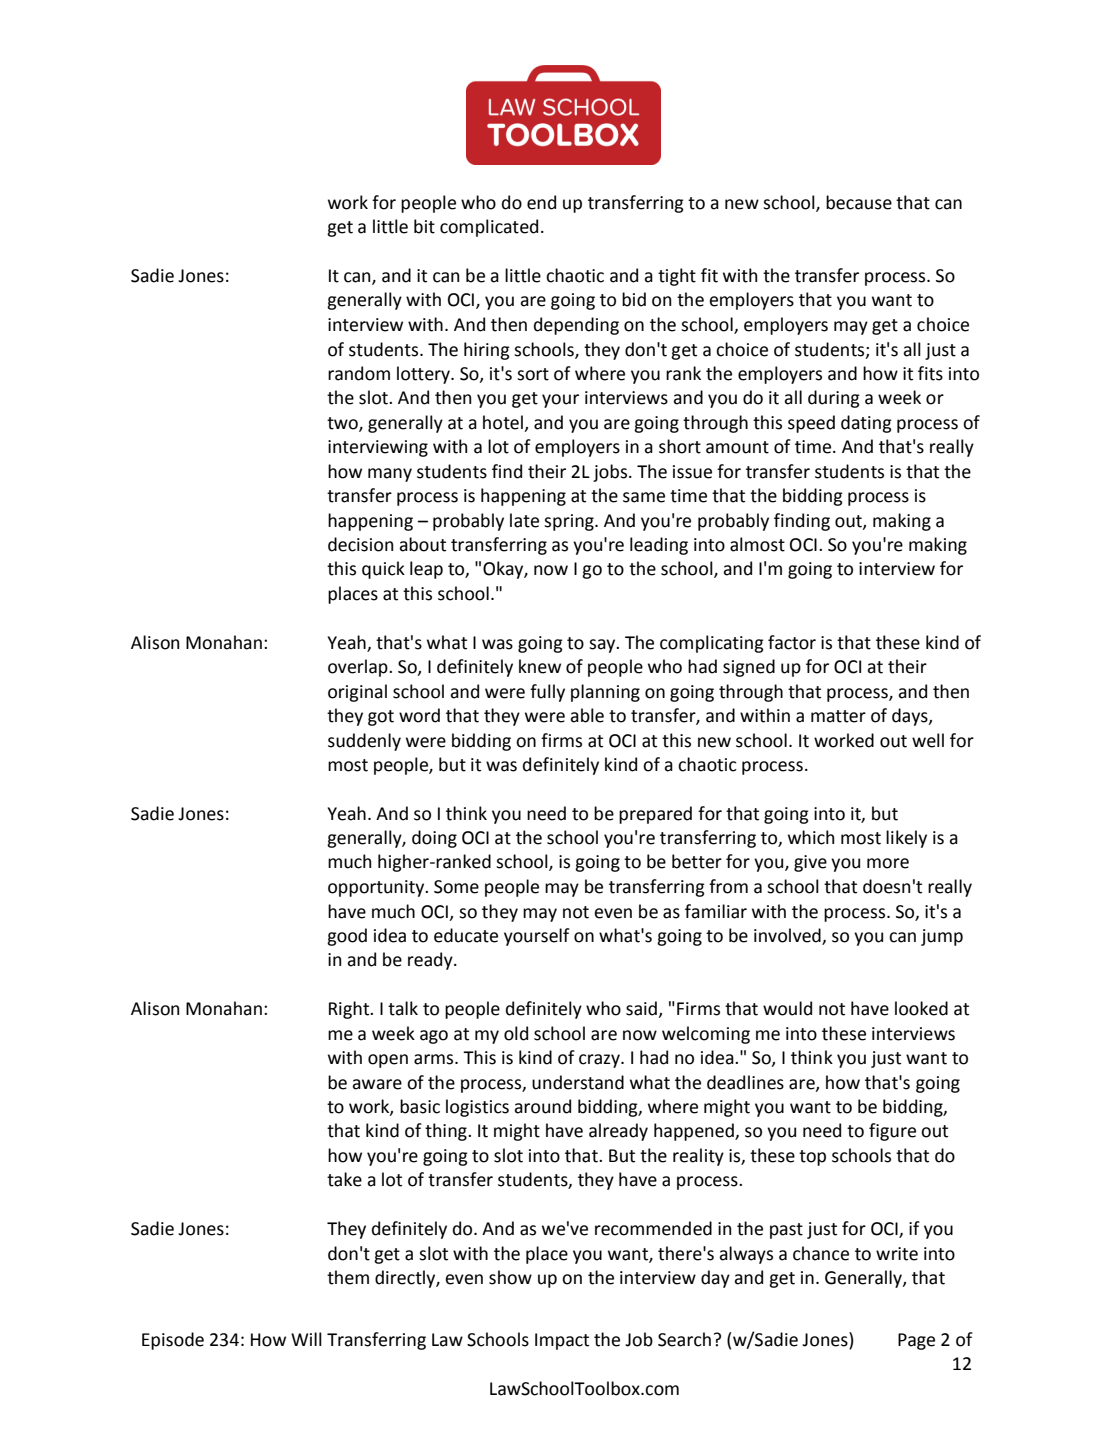 This screenshot has width=1113, height=1441. Describe the element at coordinates (866, 424) in the screenshot. I see `dating` at that location.
